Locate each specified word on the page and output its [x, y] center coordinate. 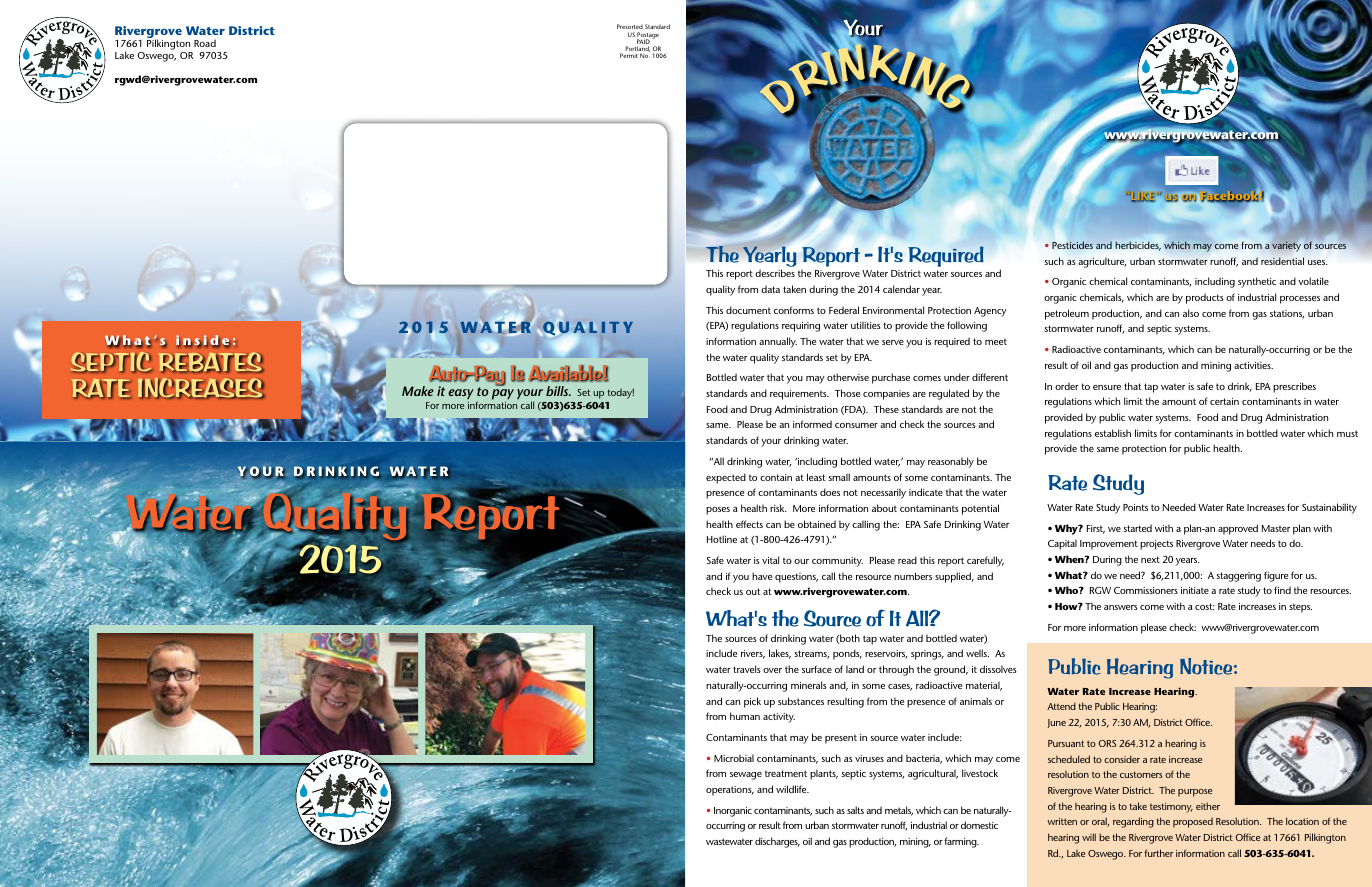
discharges [777, 842]
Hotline [722, 539]
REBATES [211, 362]
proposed [1193, 823]
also [1191, 313]
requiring [801, 327]
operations [730, 791]
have [762, 576]
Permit [629, 55]
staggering [1238, 577]
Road [205, 43]
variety [1286, 246]
